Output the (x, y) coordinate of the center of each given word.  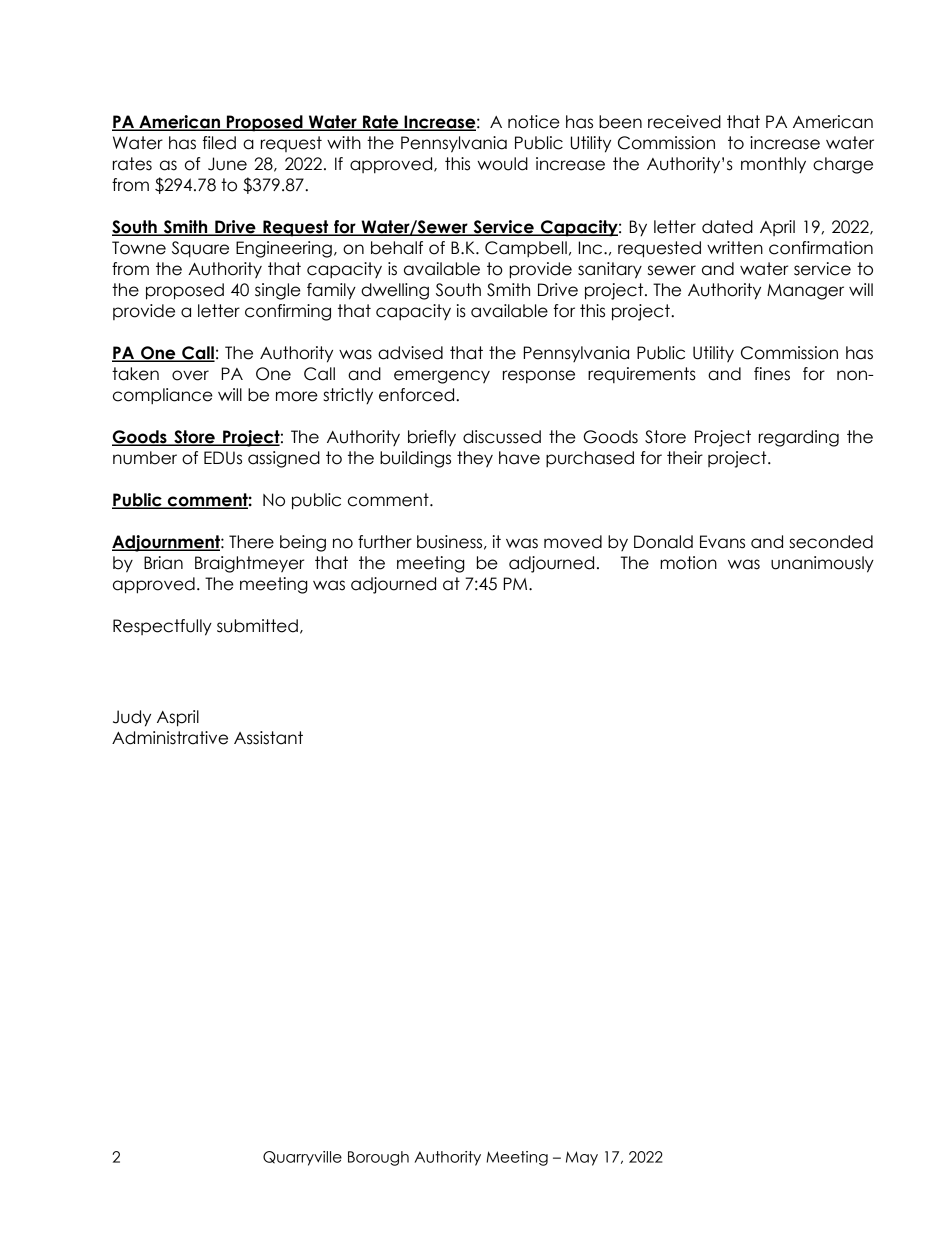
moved (573, 542)
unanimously (822, 564)
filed (219, 143)
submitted (257, 626)
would (502, 164)
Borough (378, 1158)
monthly (773, 165)
